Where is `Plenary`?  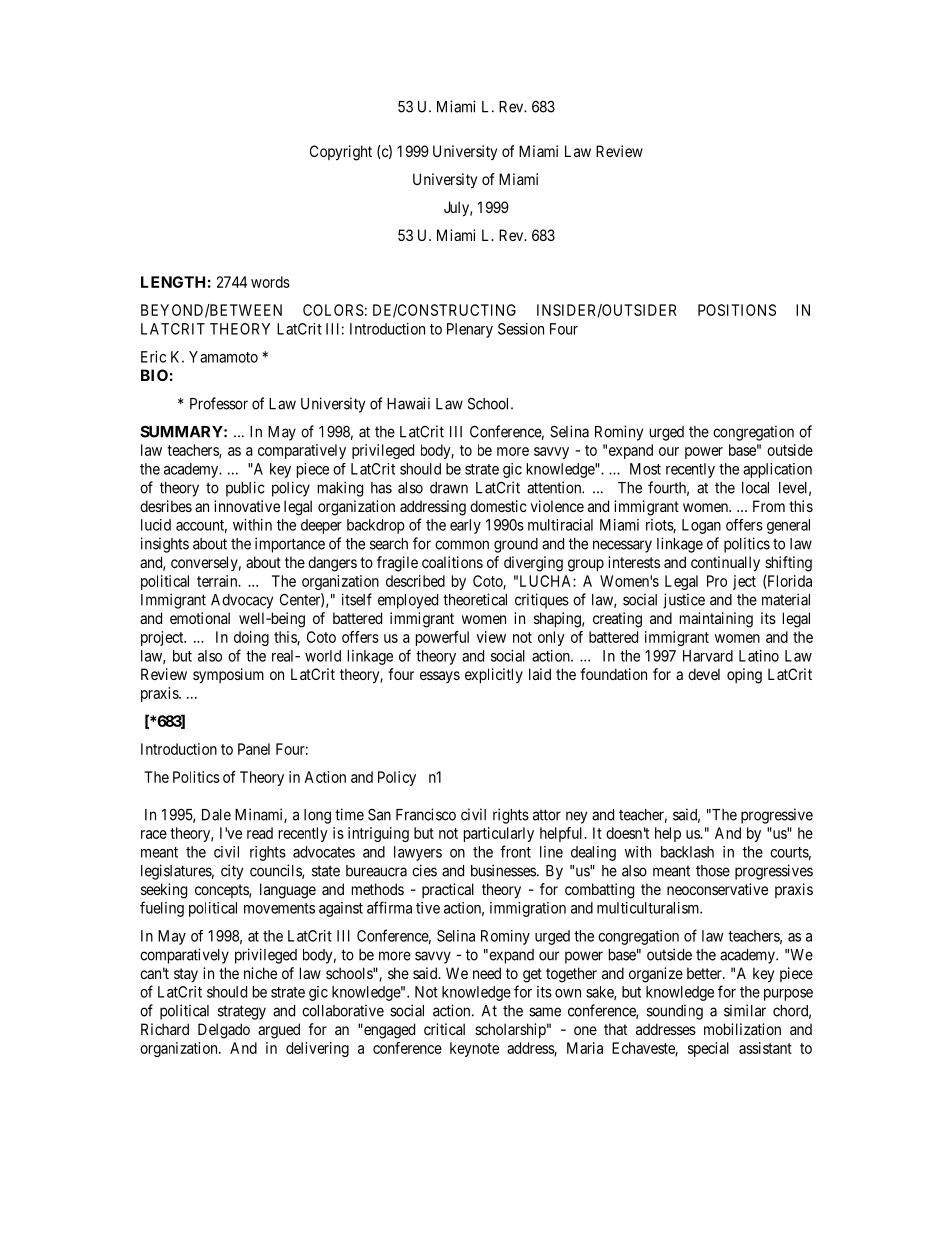 Plenary is located at coordinates (470, 330).
